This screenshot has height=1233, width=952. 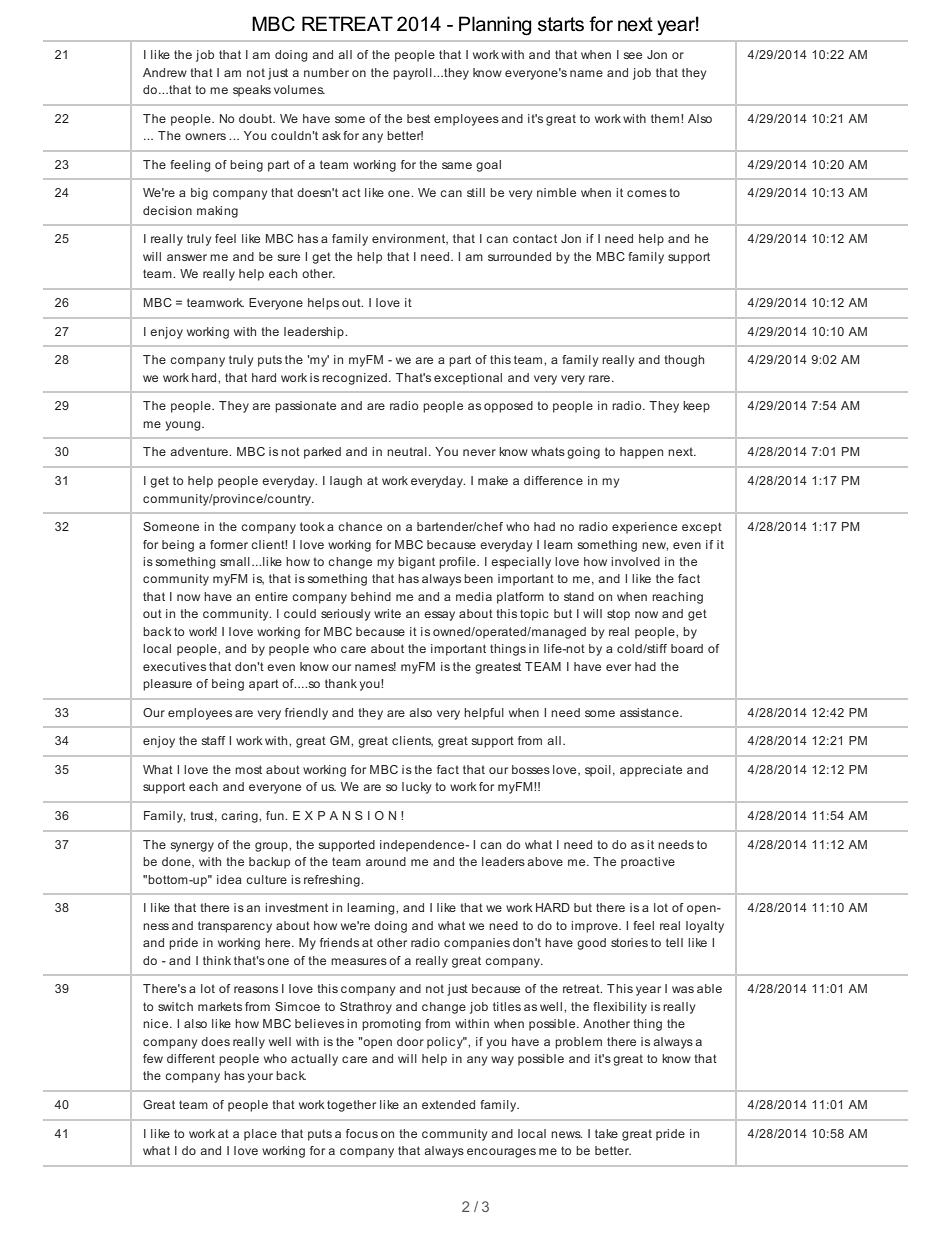 I want to click on speaks, so click(x=252, y=91).
